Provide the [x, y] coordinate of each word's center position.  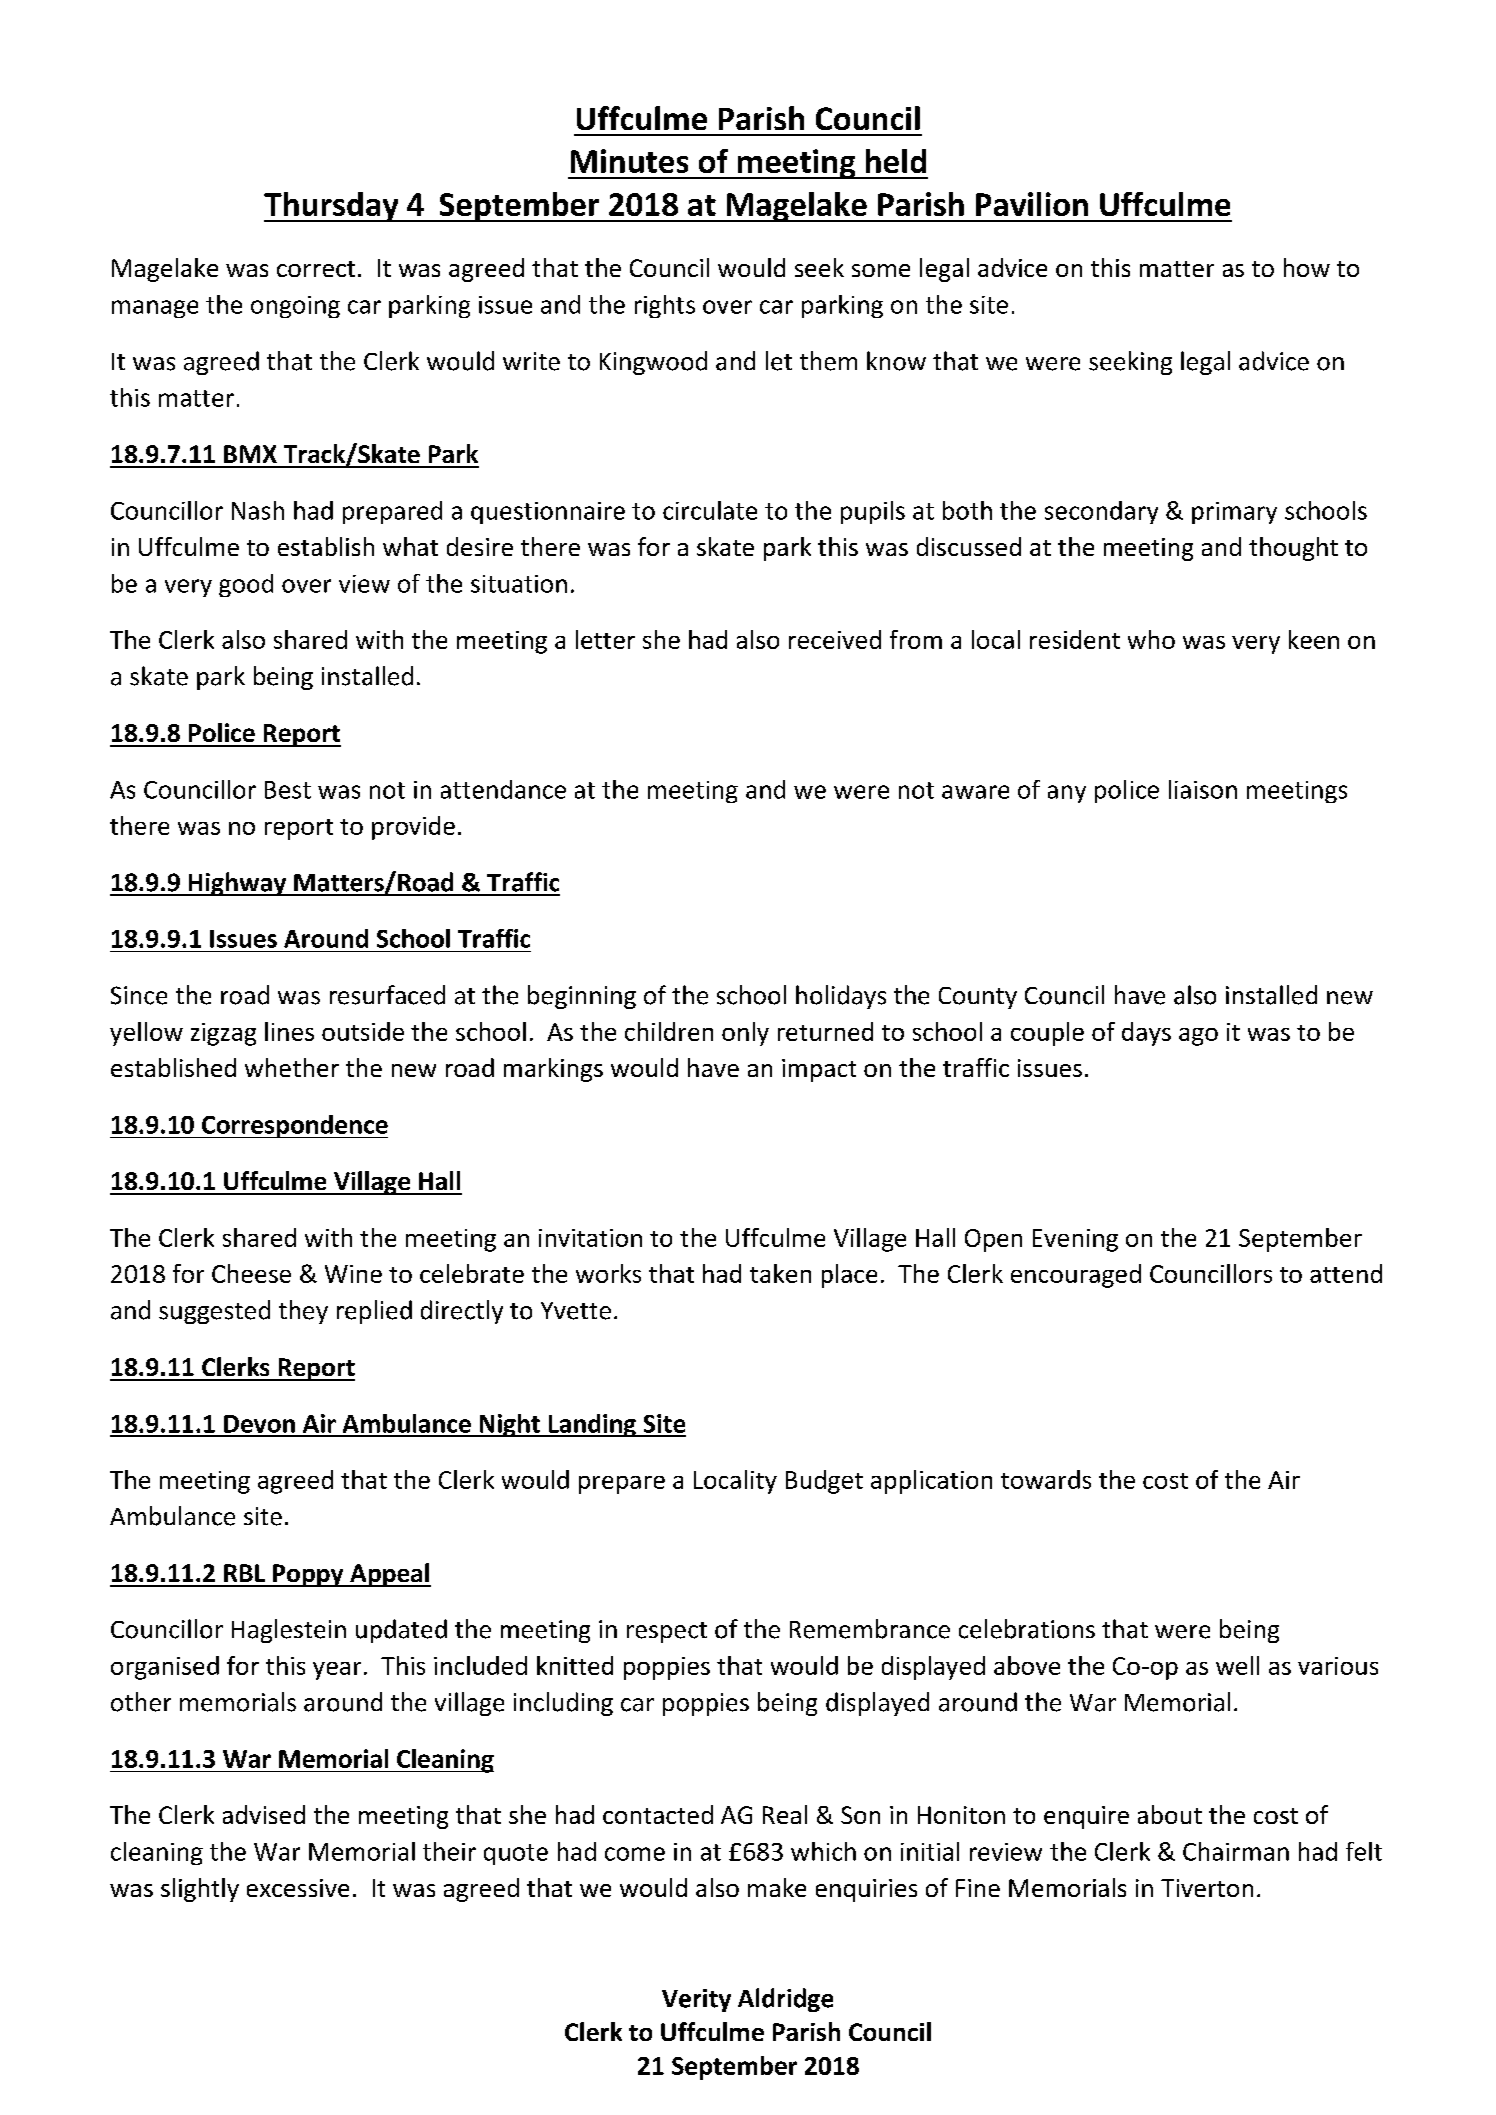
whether [292, 1067]
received [835, 639]
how [1307, 267]
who [1151, 639]
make [777, 1887]
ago [1198, 1037]
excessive [298, 1888]
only [745, 1034]
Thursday [332, 207]
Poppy [308, 1575]
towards [1046, 1479]
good [246, 585]
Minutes [629, 161]
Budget [824, 1482]
